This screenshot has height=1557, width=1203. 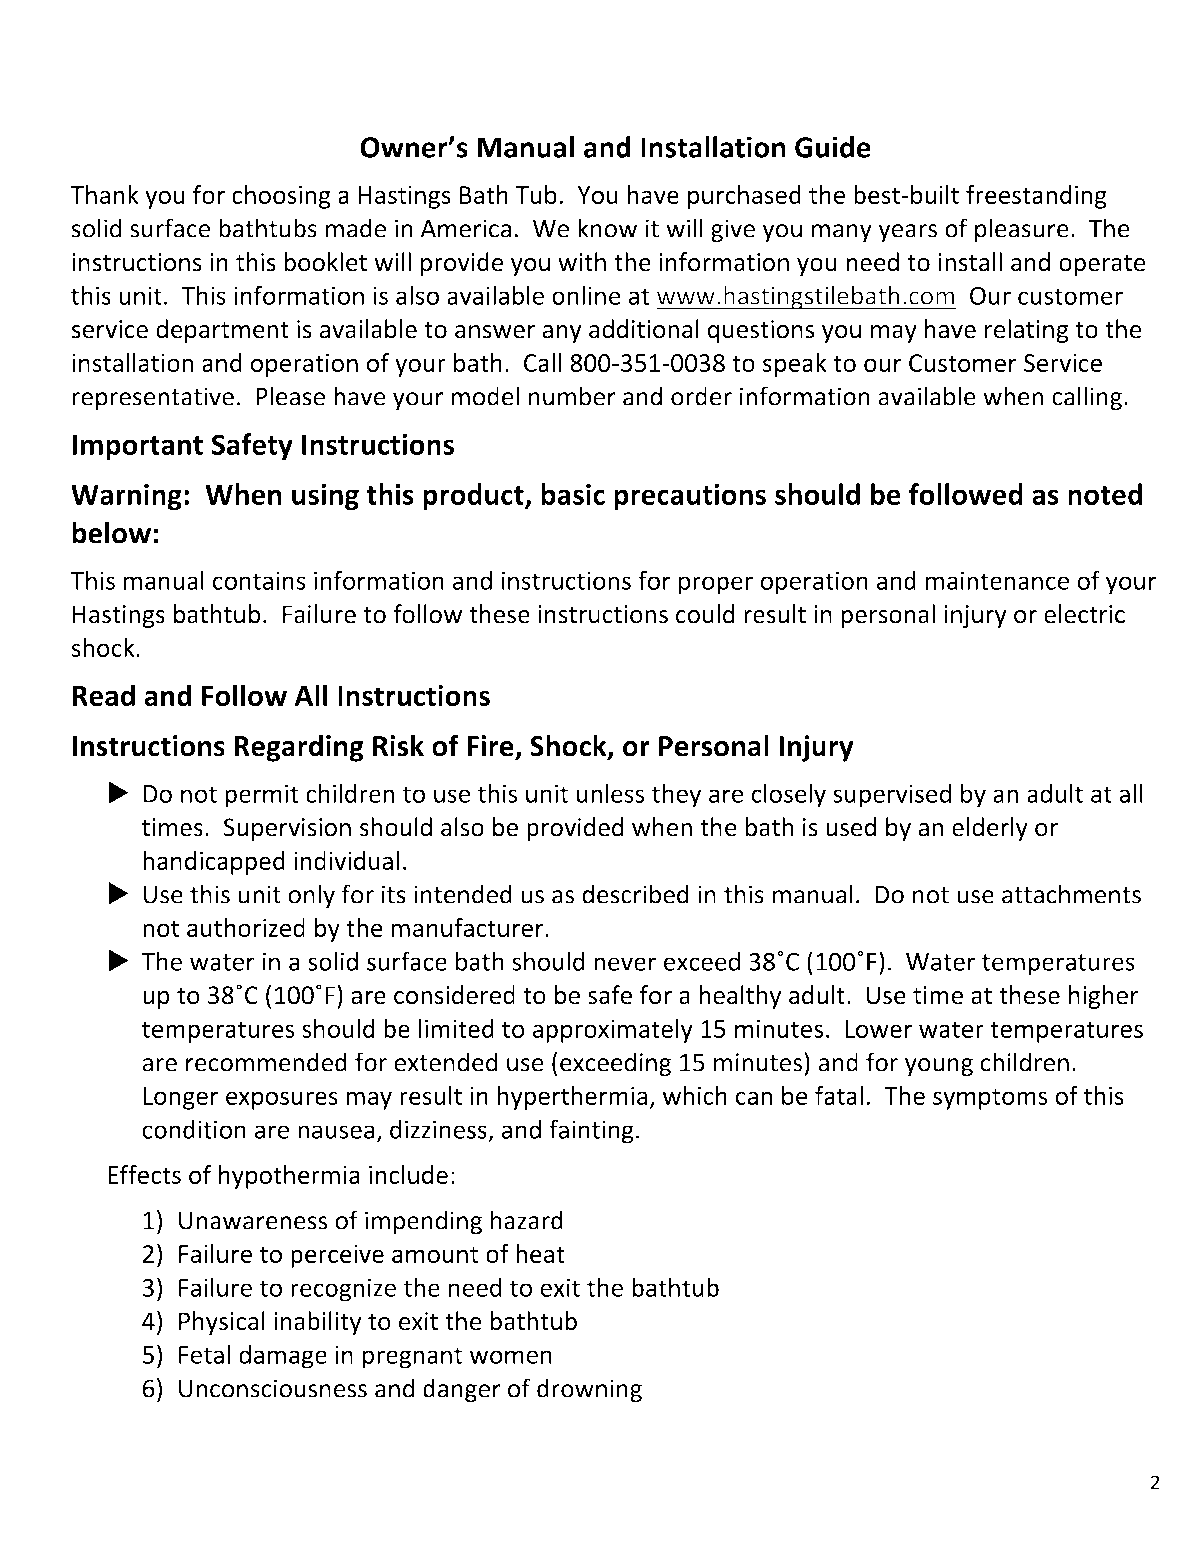 What do you see at coordinates (589, 1390) in the screenshot?
I see `drowning` at bounding box center [589, 1390].
